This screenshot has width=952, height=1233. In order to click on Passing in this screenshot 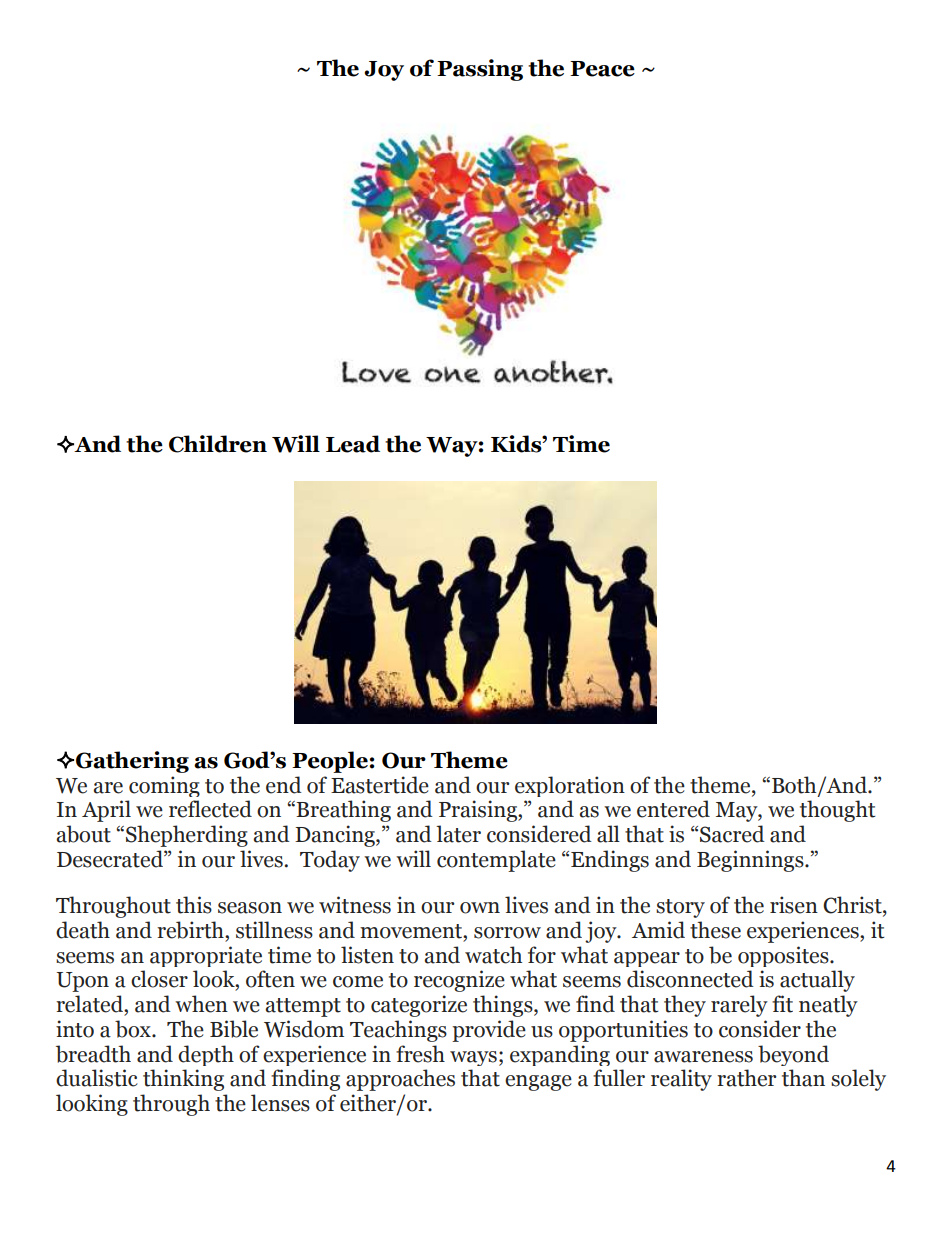, I will do `click(480, 70)`.
